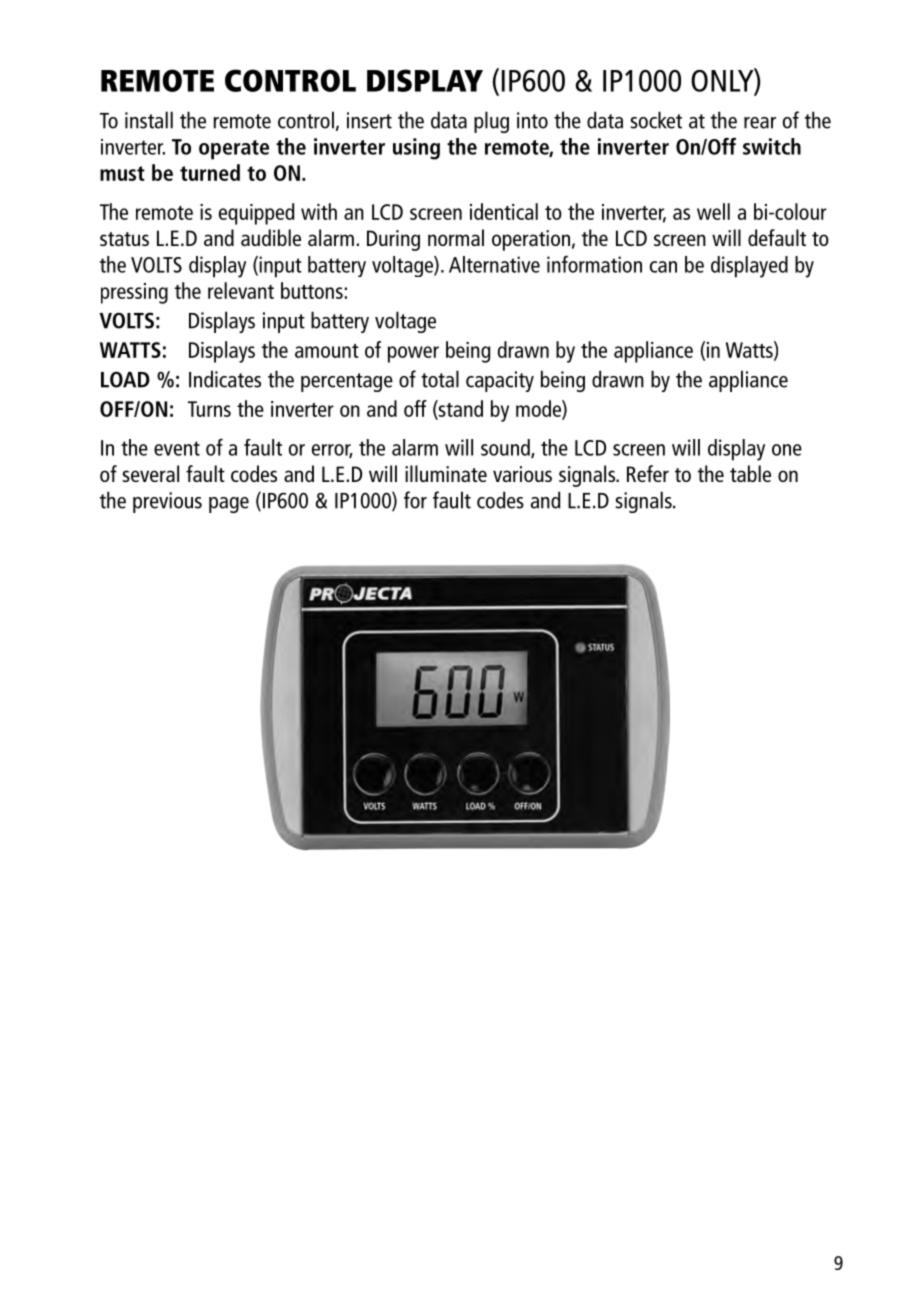 The height and width of the screenshot is (1308, 924). What do you see at coordinates (440, 379) in the screenshot?
I see `total` at bounding box center [440, 379].
